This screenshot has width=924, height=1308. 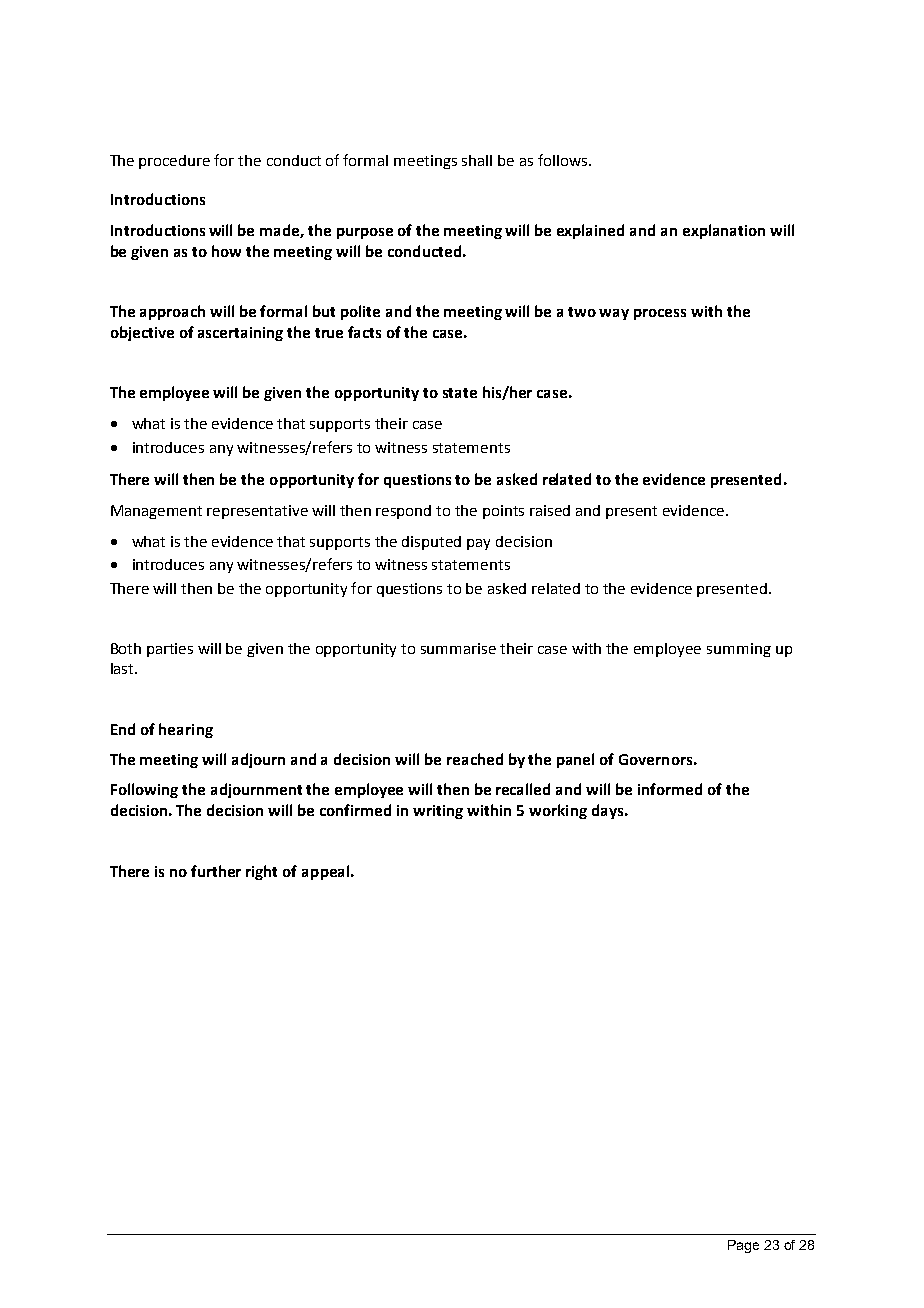 I want to click on writing, so click(x=438, y=812).
